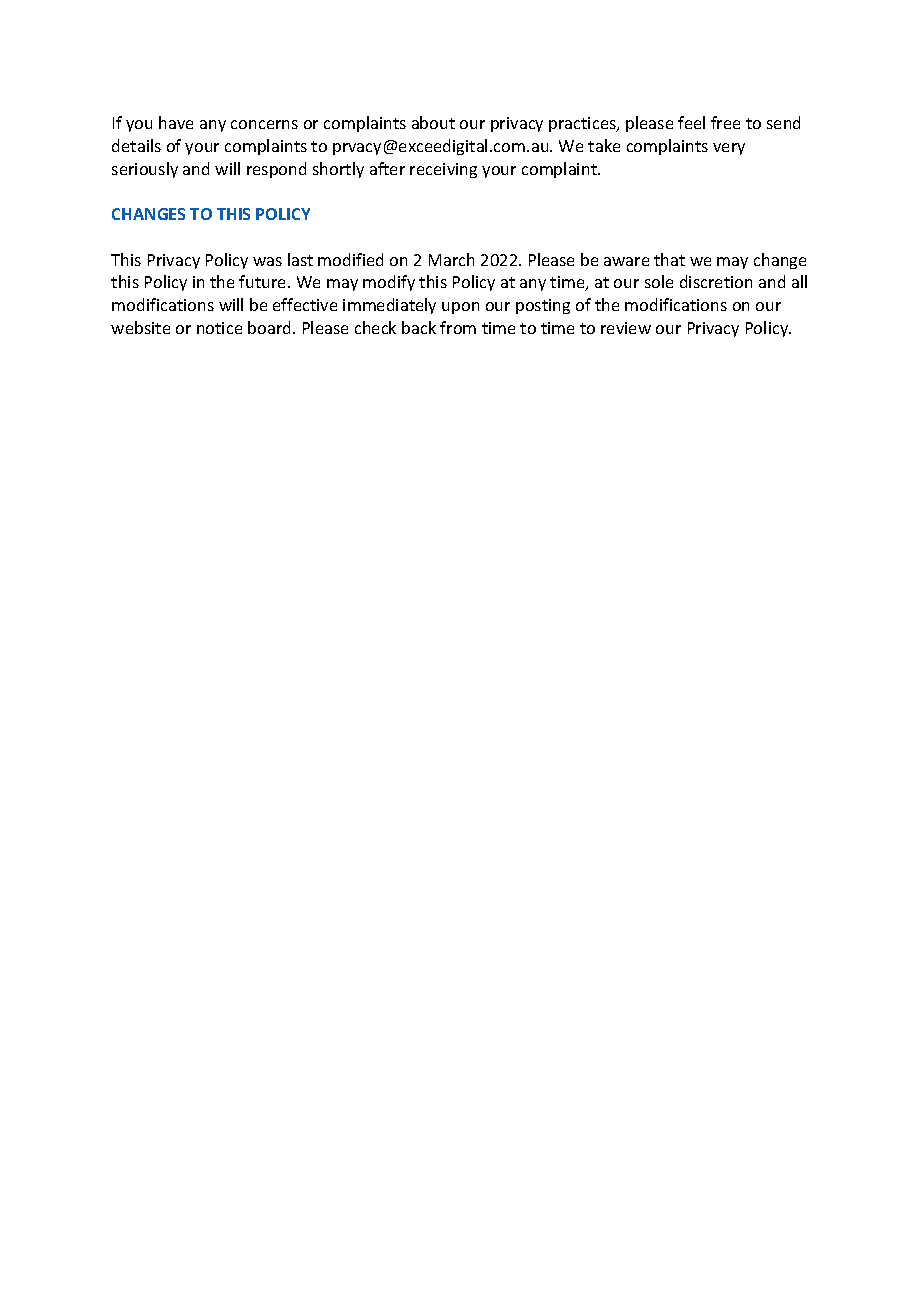 Image resolution: width=924 pixels, height=1308 pixels. Describe the element at coordinates (451, 259) in the screenshot. I see `March` at that location.
